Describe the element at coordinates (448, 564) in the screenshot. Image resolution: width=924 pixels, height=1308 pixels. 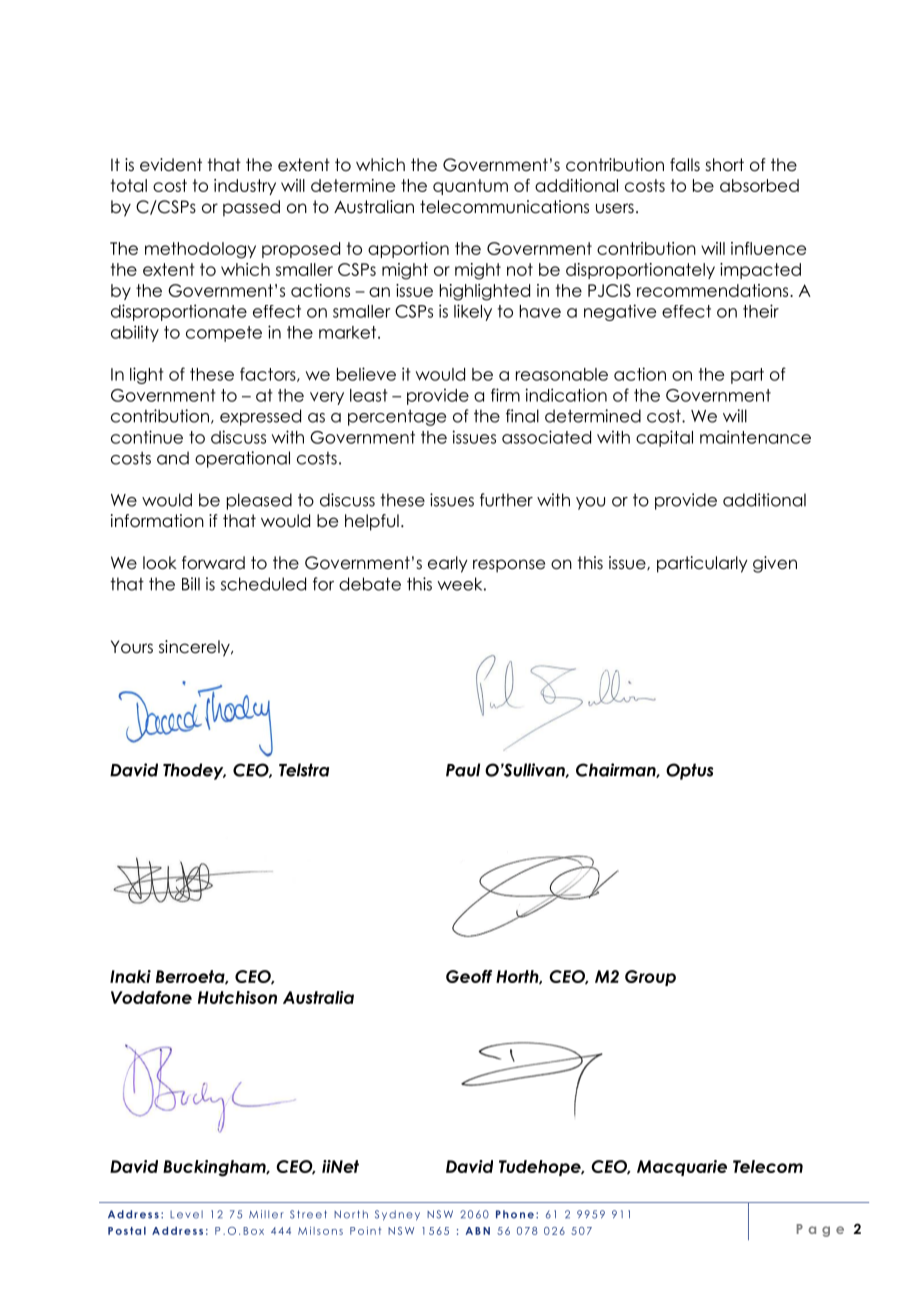
I see `early` at that location.
